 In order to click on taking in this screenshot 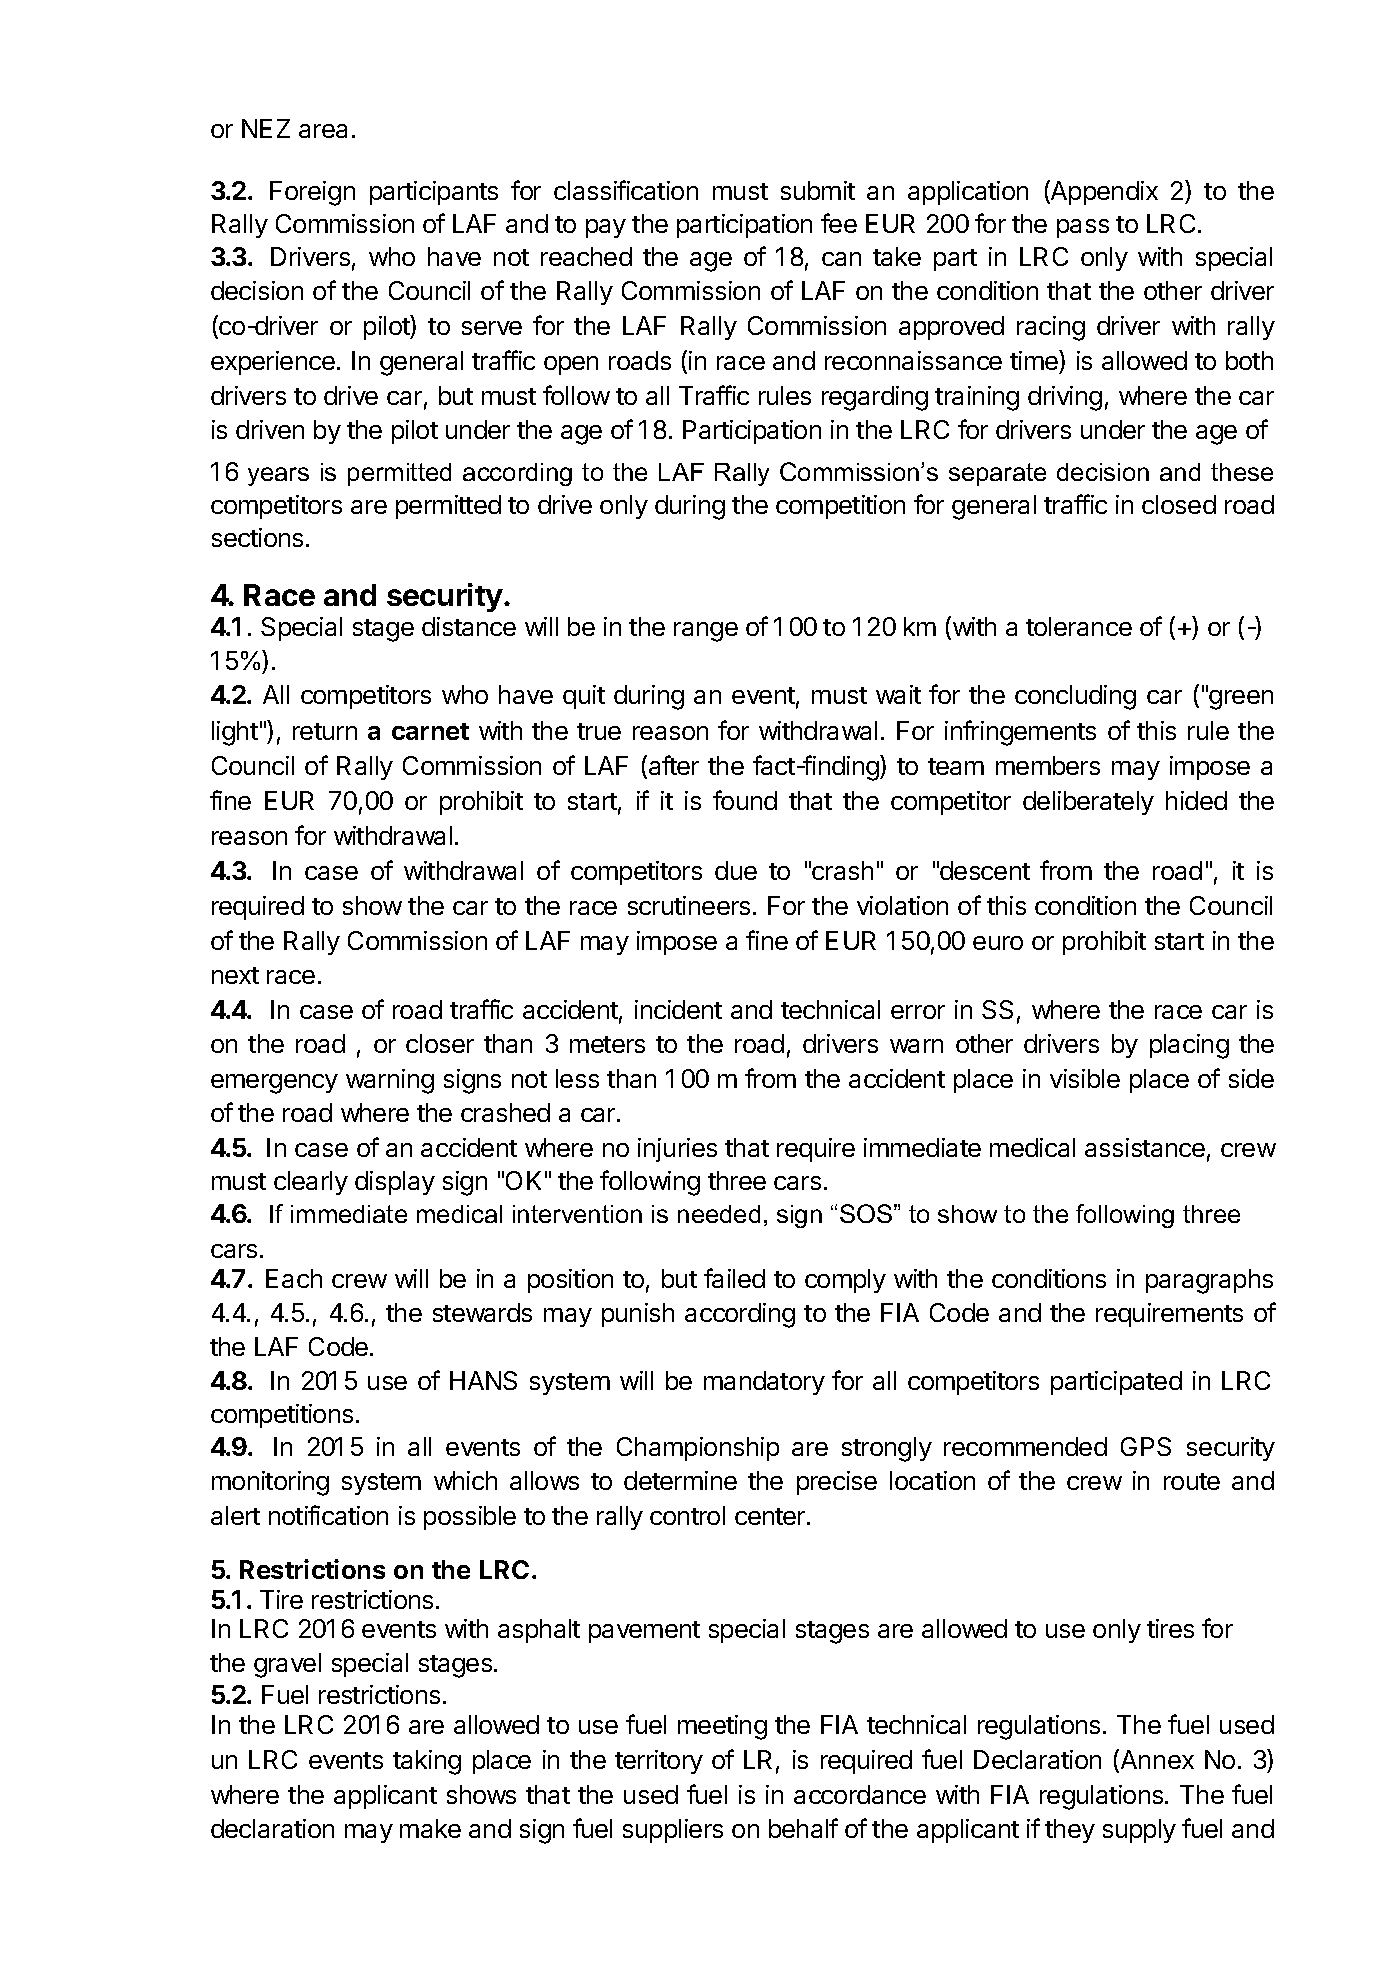, I will do `click(427, 1762)`.
